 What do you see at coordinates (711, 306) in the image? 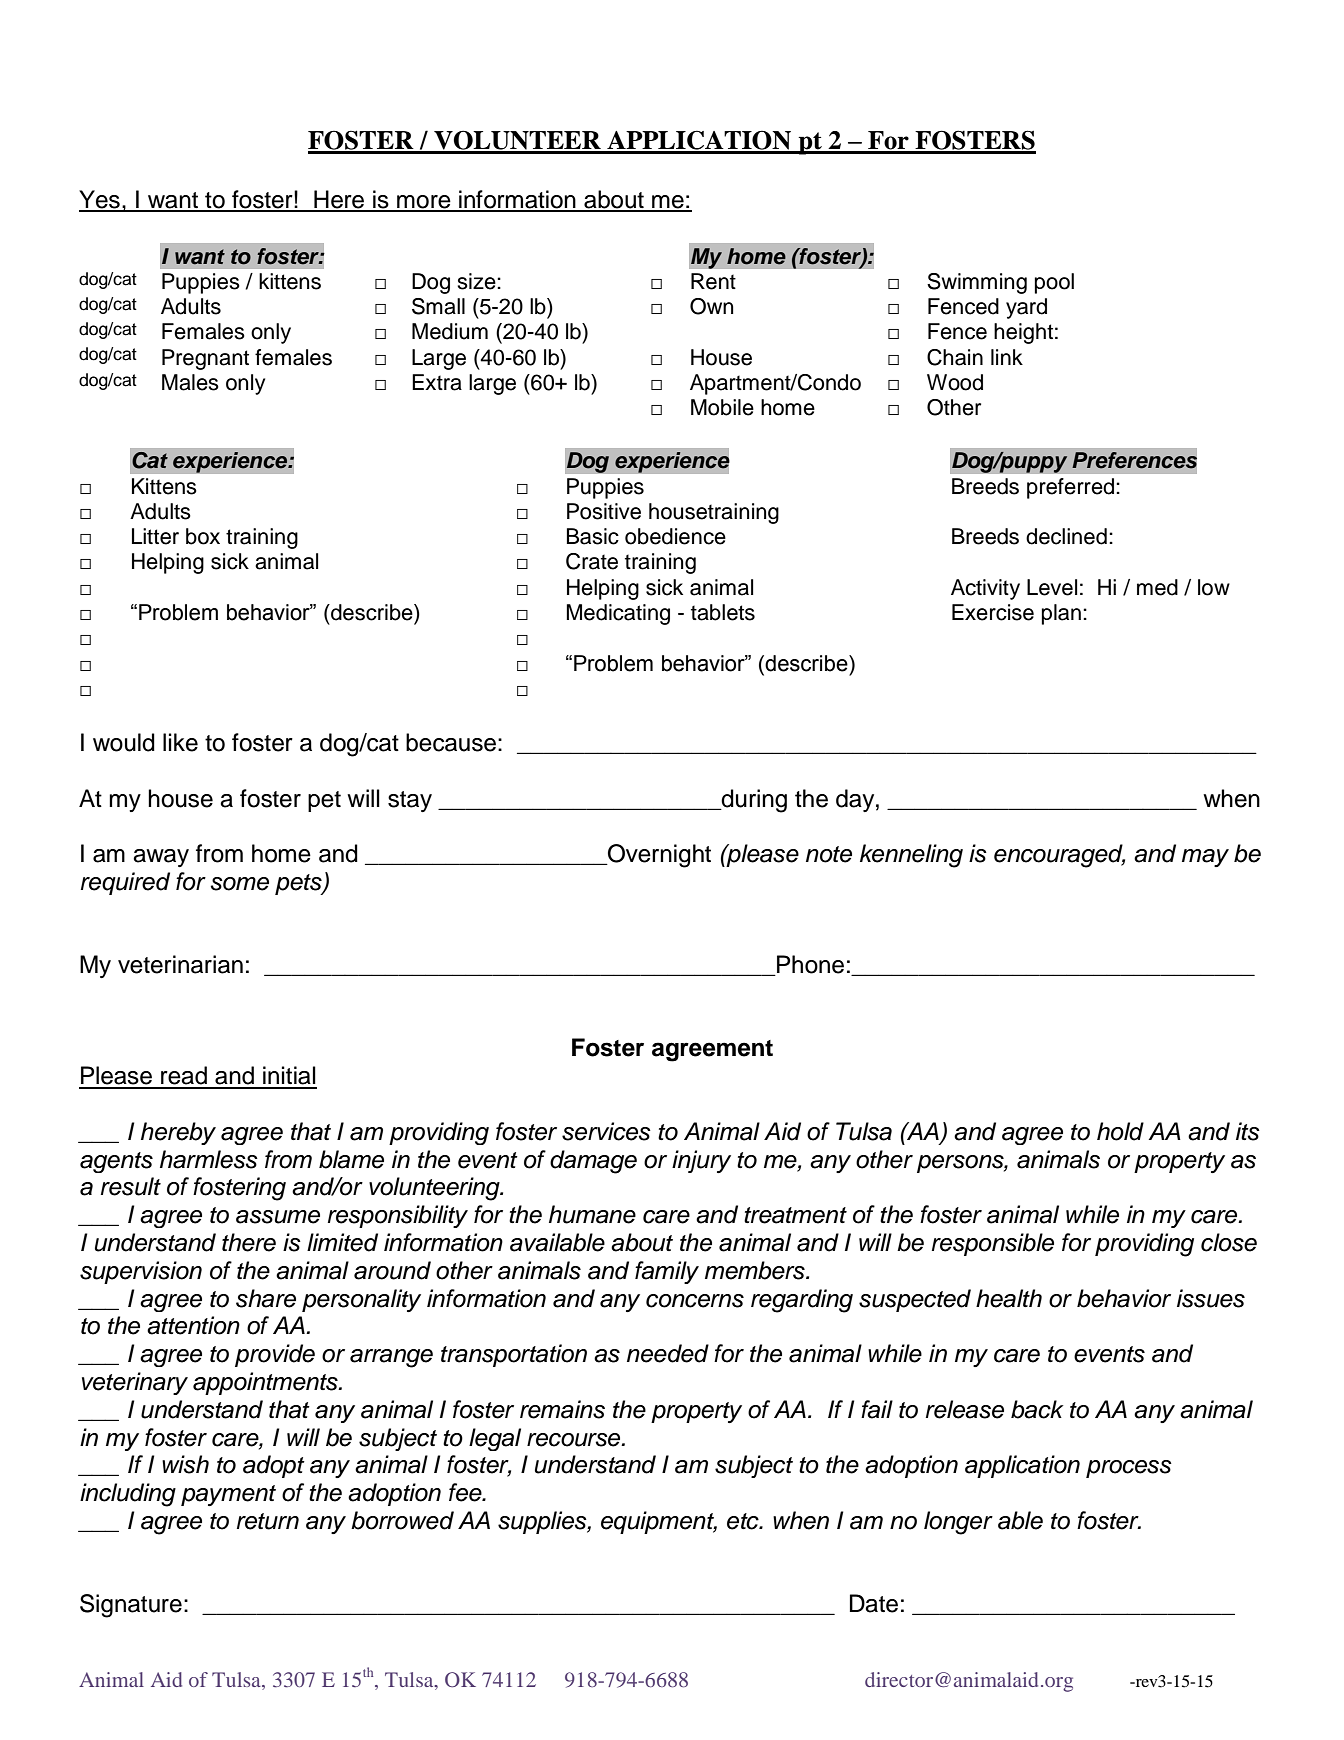
I see `Own` at bounding box center [711, 306].
